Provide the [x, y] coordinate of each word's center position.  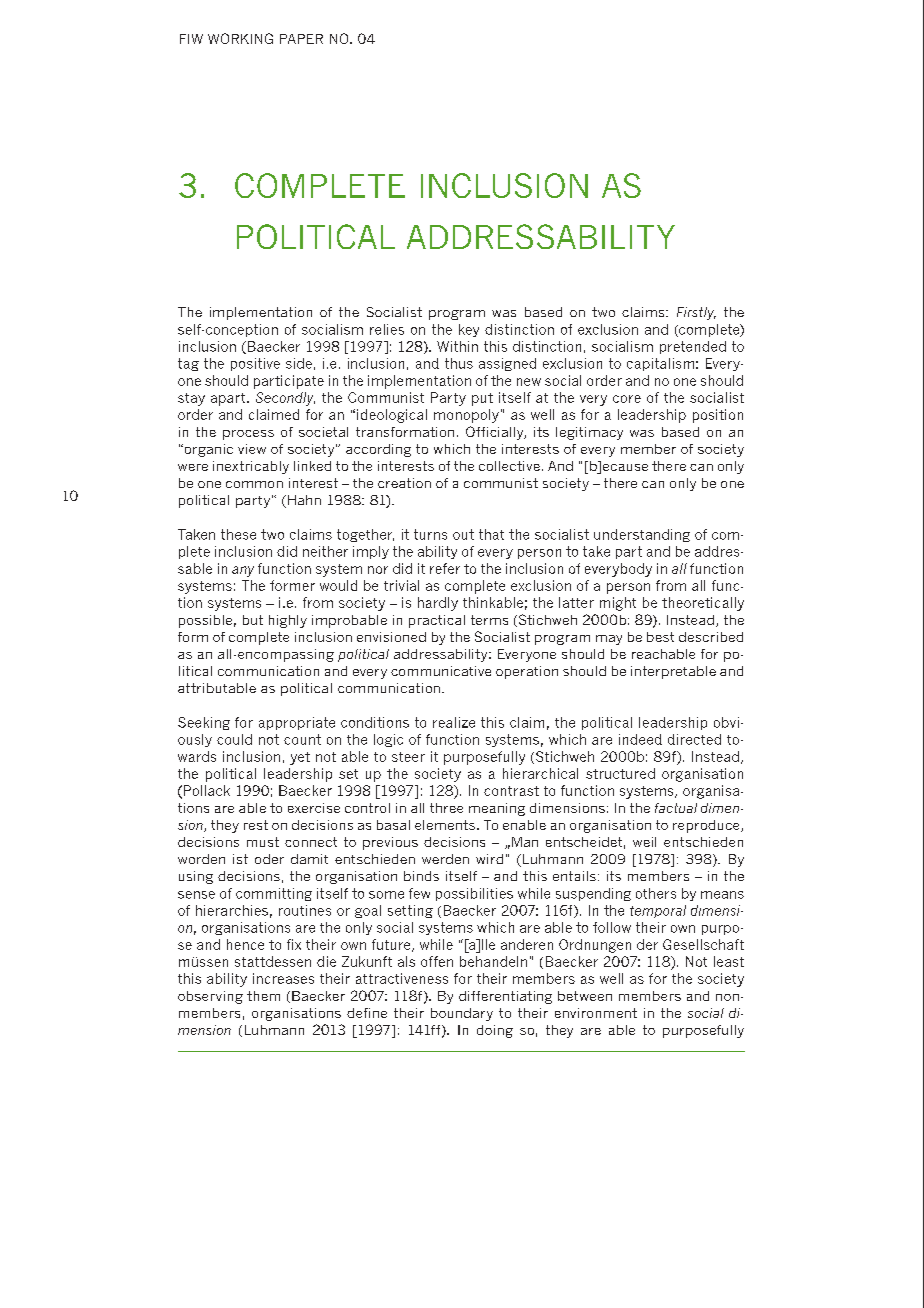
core [627, 399]
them [263, 996]
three [446, 808]
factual [676, 808]
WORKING [240, 38]
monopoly [466, 416]
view [252, 449]
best [660, 637]
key [469, 330]
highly [288, 621]
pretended [693, 347]
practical [437, 621]
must [263, 842]
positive [255, 364]
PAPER [301, 39]
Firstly [696, 313]
